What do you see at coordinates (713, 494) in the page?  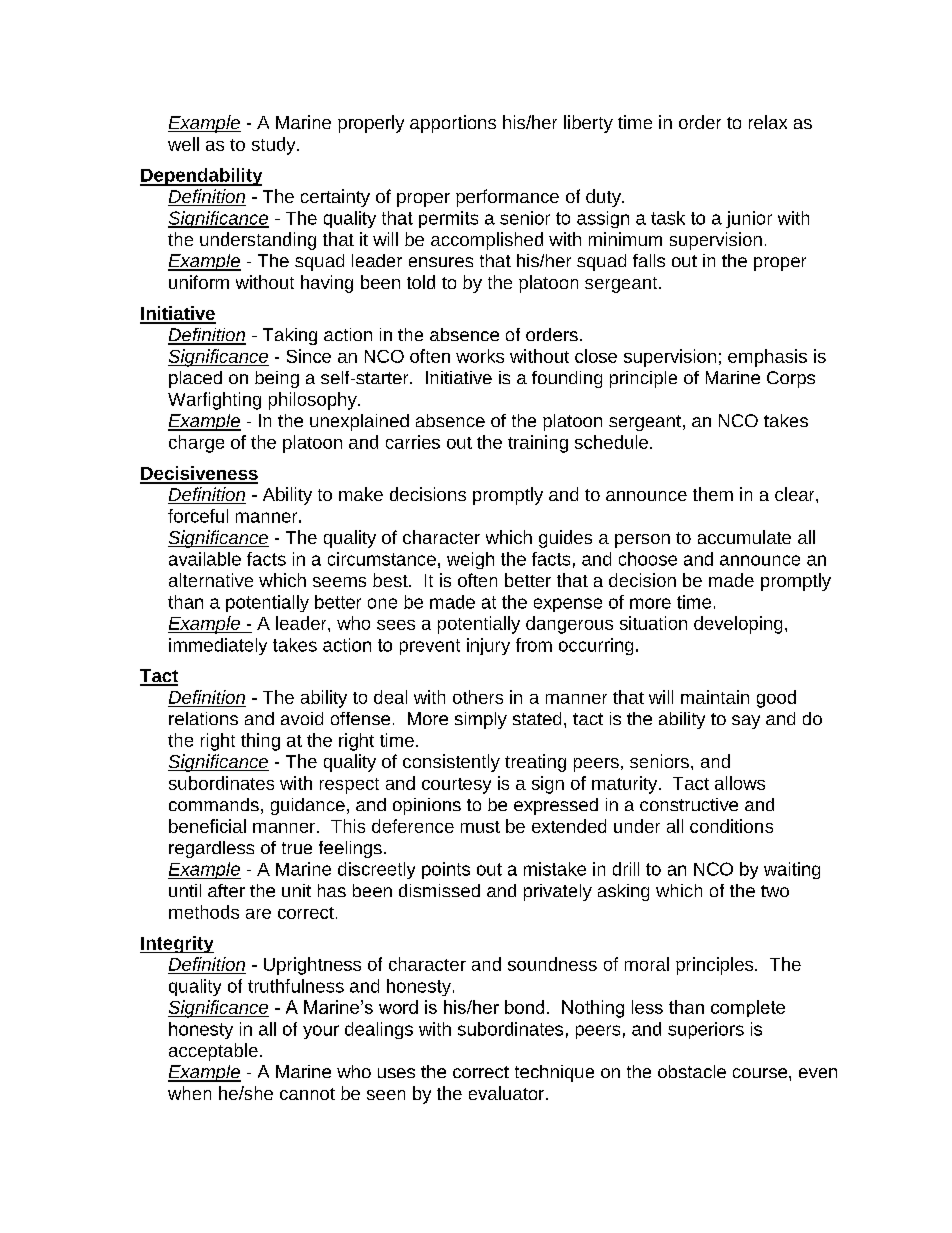 I see `them` at bounding box center [713, 494].
